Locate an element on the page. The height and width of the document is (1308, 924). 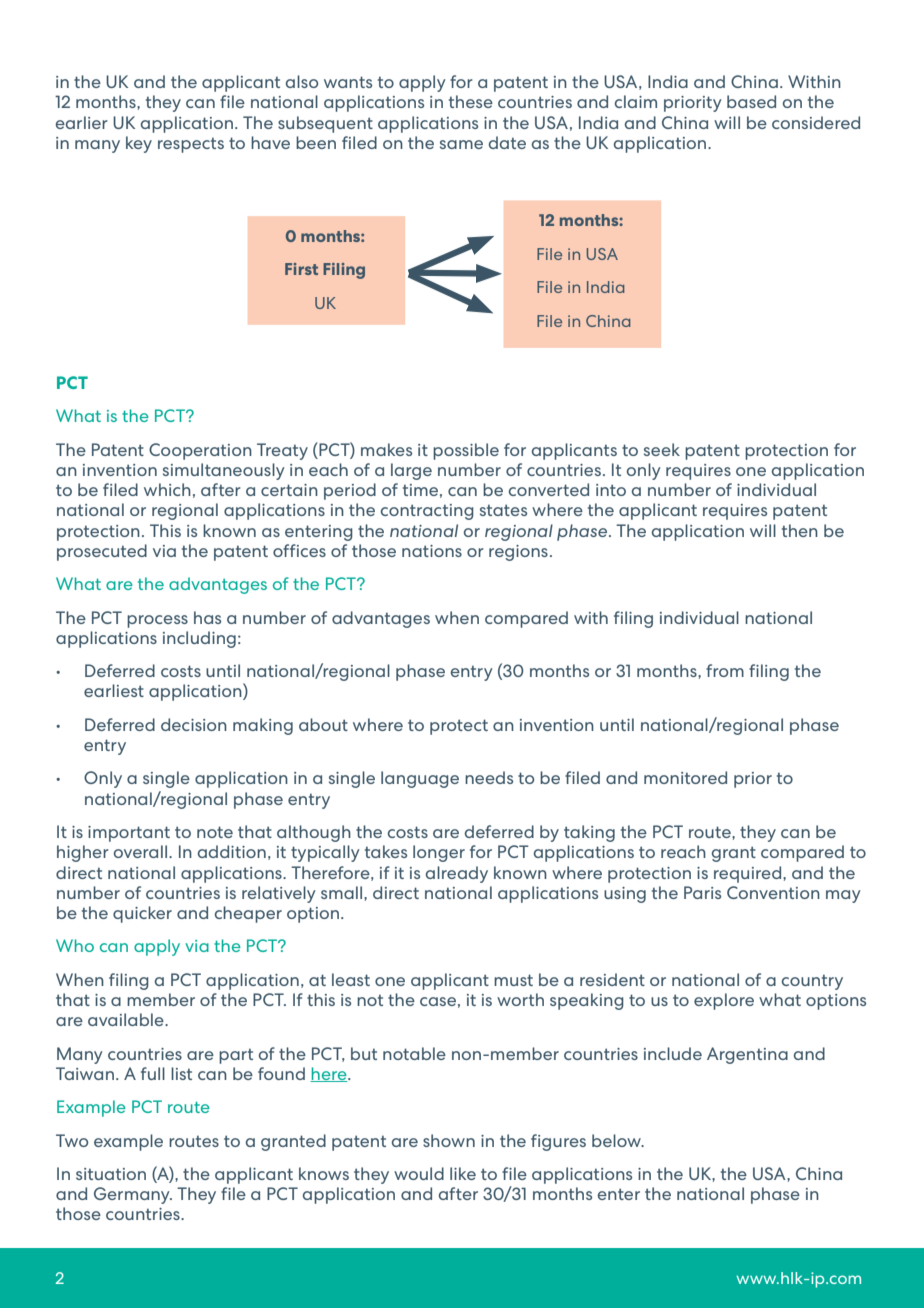
important is located at coordinates (129, 834).
